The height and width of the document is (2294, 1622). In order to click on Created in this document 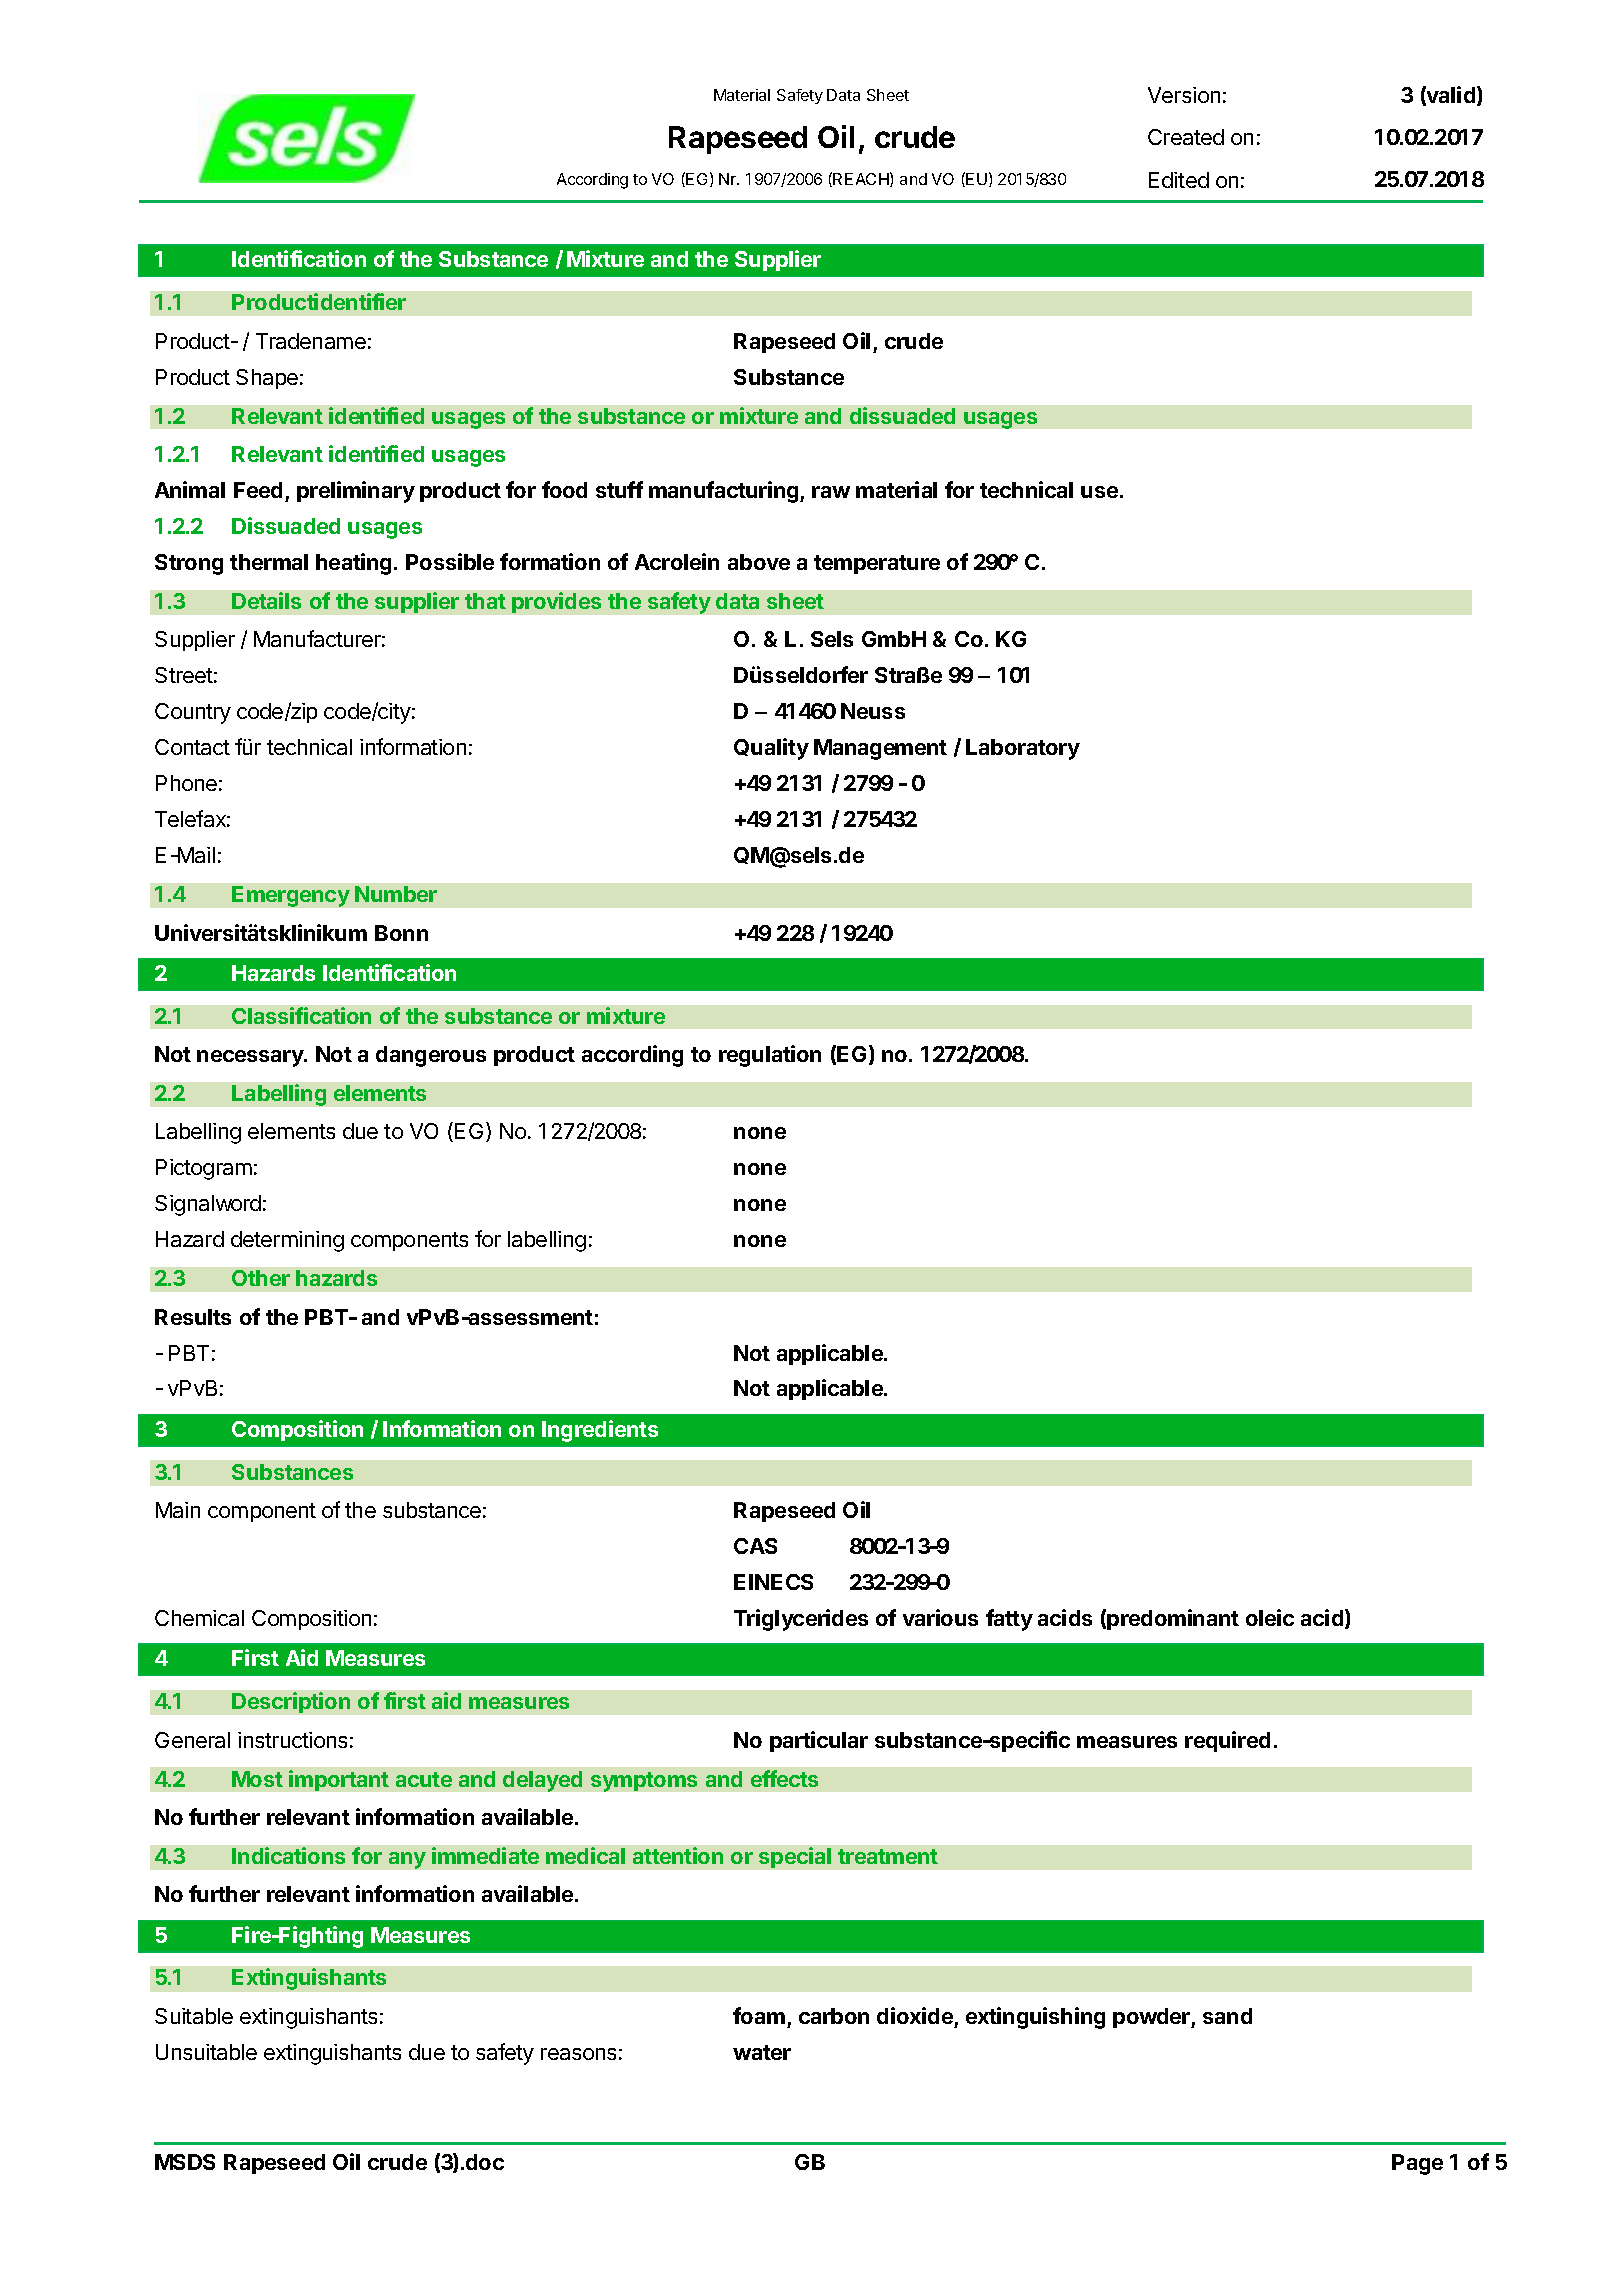, I will do `click(1186, 137)`.
